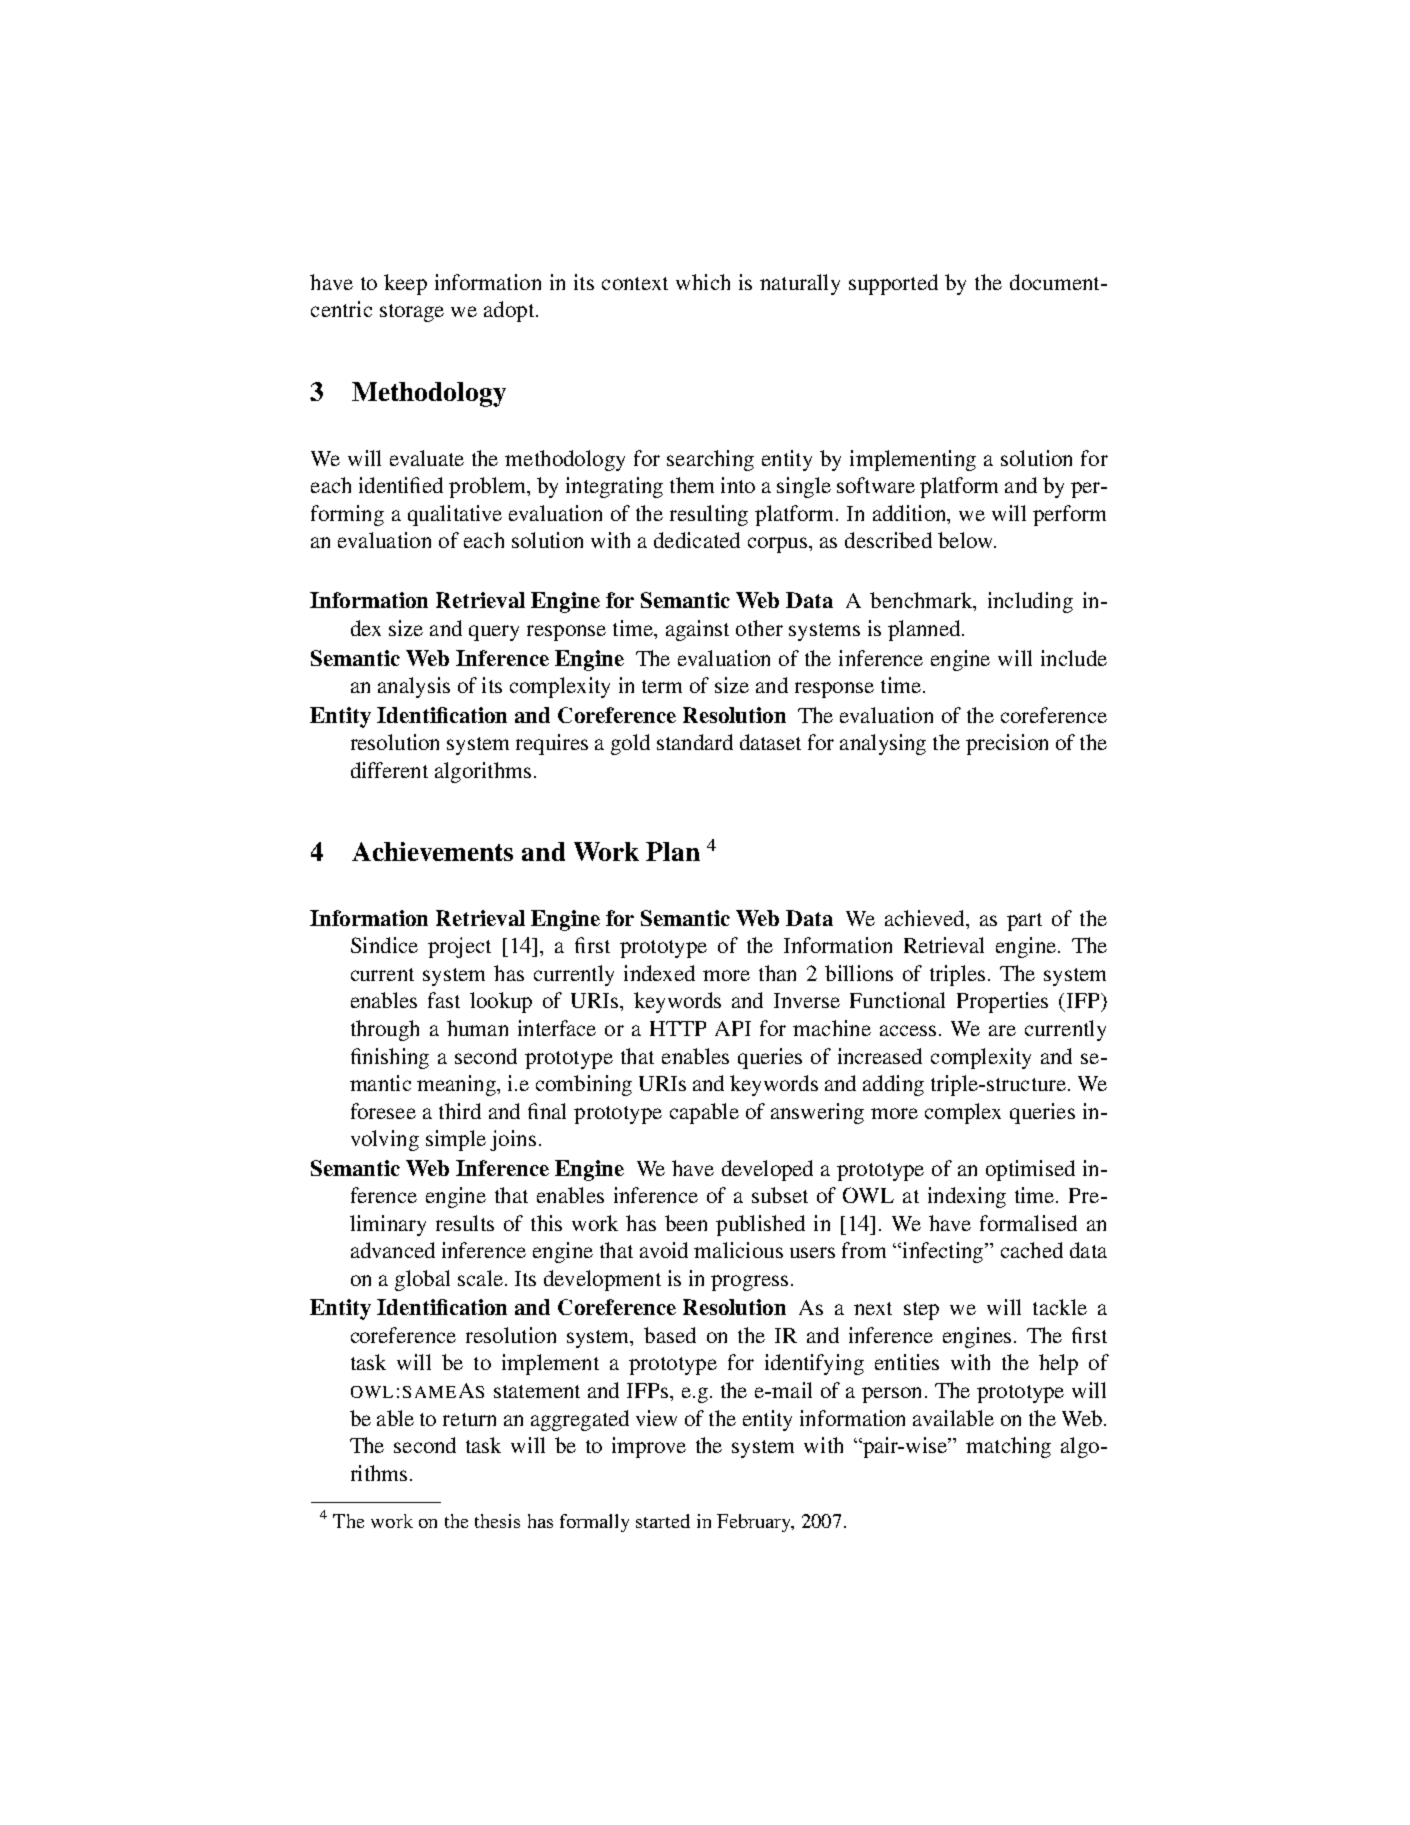 Image resolution: width=1410 pixels, height=1825 pixels. Describe the element at coordinates (459, 947) in the screenshot. I see `project` at that location.
